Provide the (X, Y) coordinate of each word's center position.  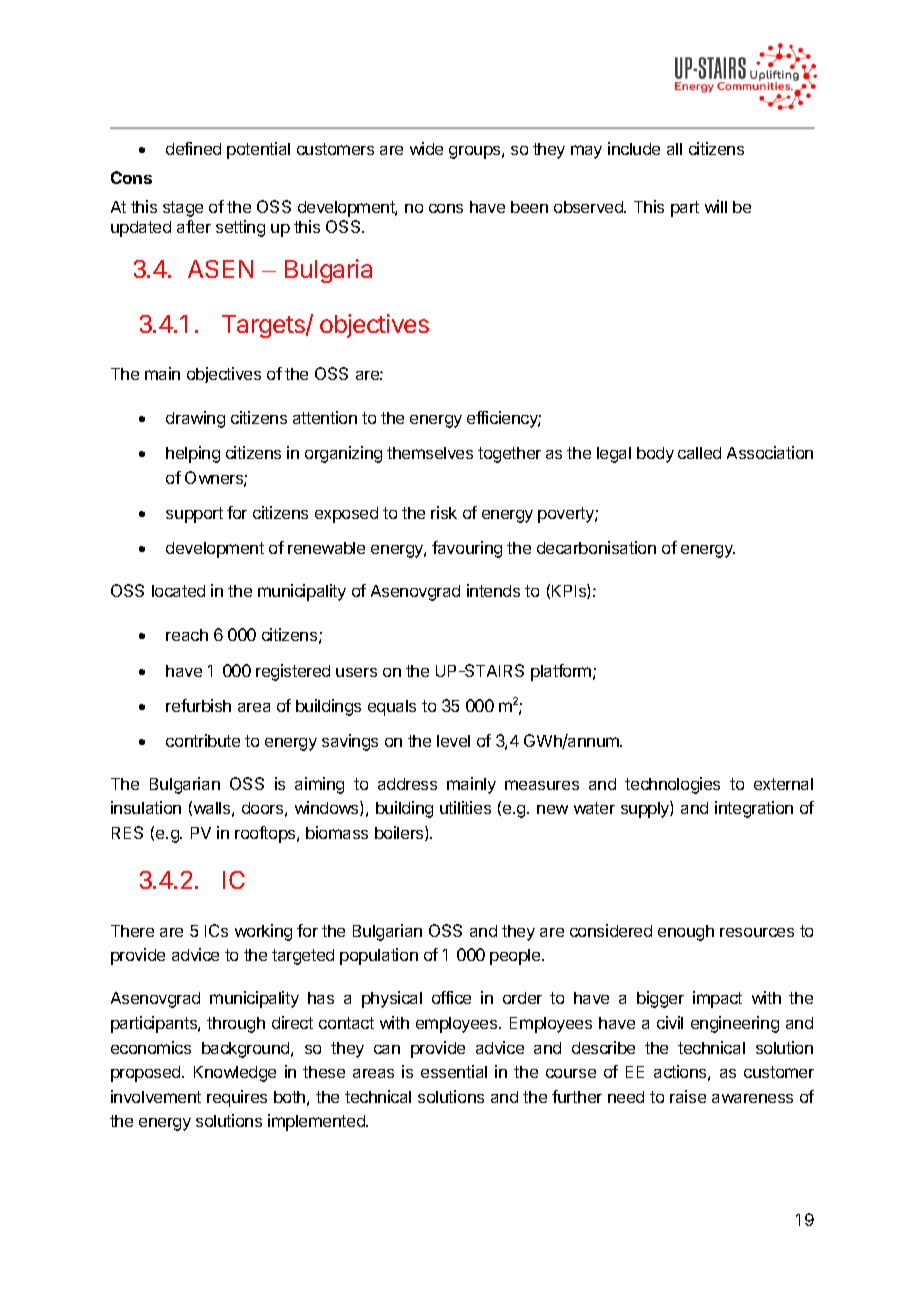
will (716, 206)
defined (193, 148)
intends (493, 590)
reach (187, 635)
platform (562, 672)
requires (237, 1098)
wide (426, 148)
